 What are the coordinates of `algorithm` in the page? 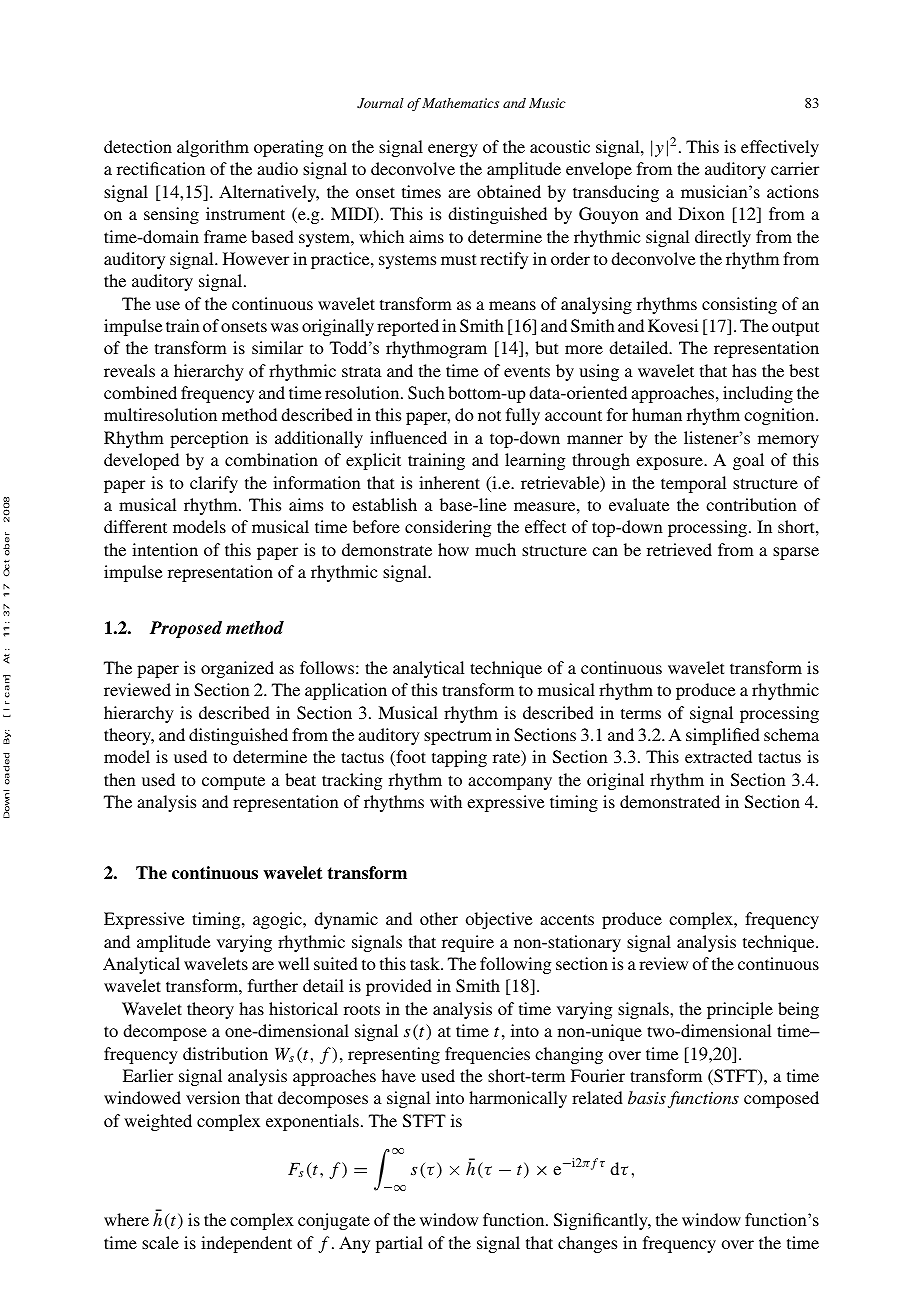 It's located at (213, 148).
